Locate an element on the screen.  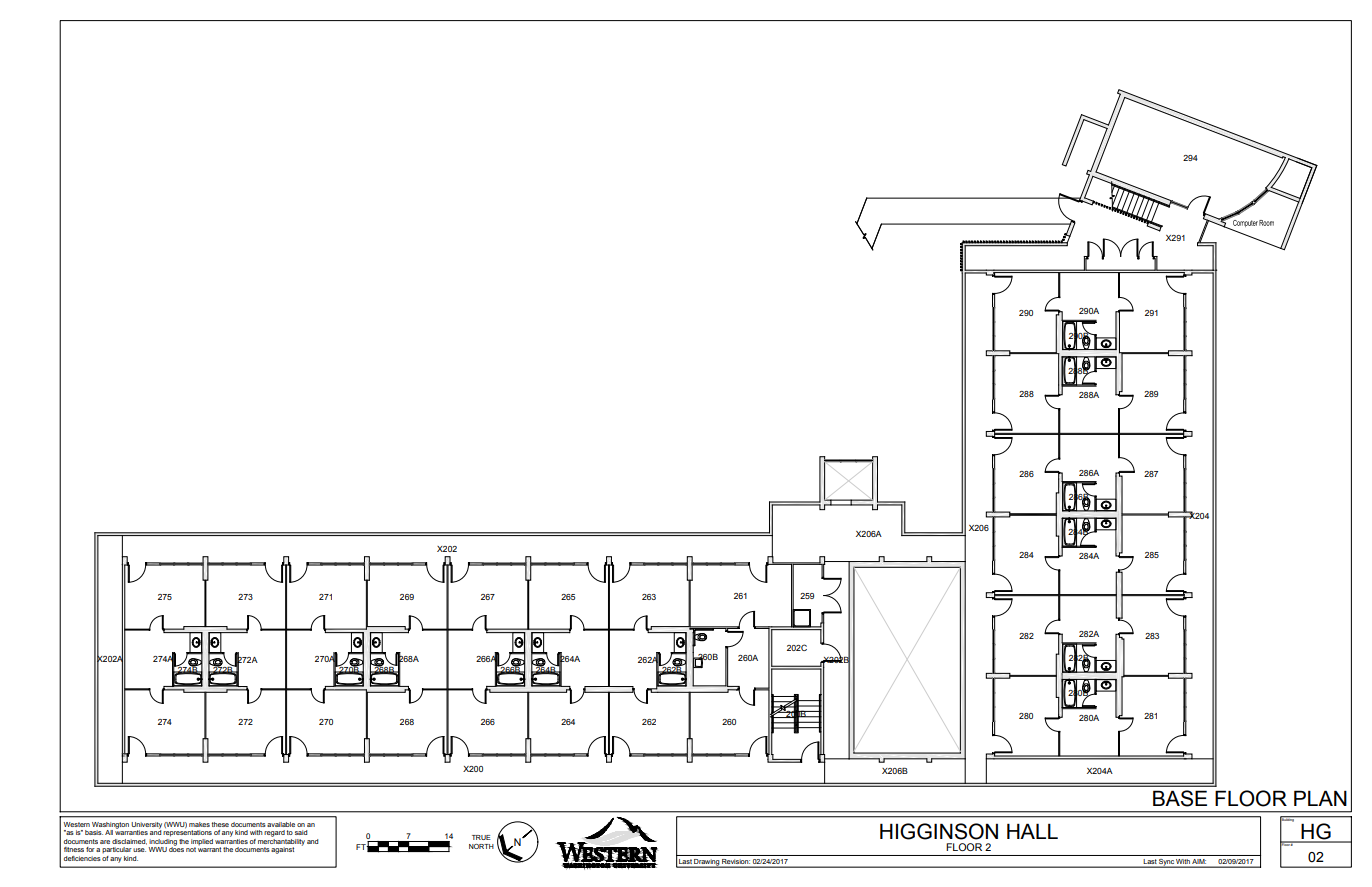
BASE is located at coordinates (1180, 798).
